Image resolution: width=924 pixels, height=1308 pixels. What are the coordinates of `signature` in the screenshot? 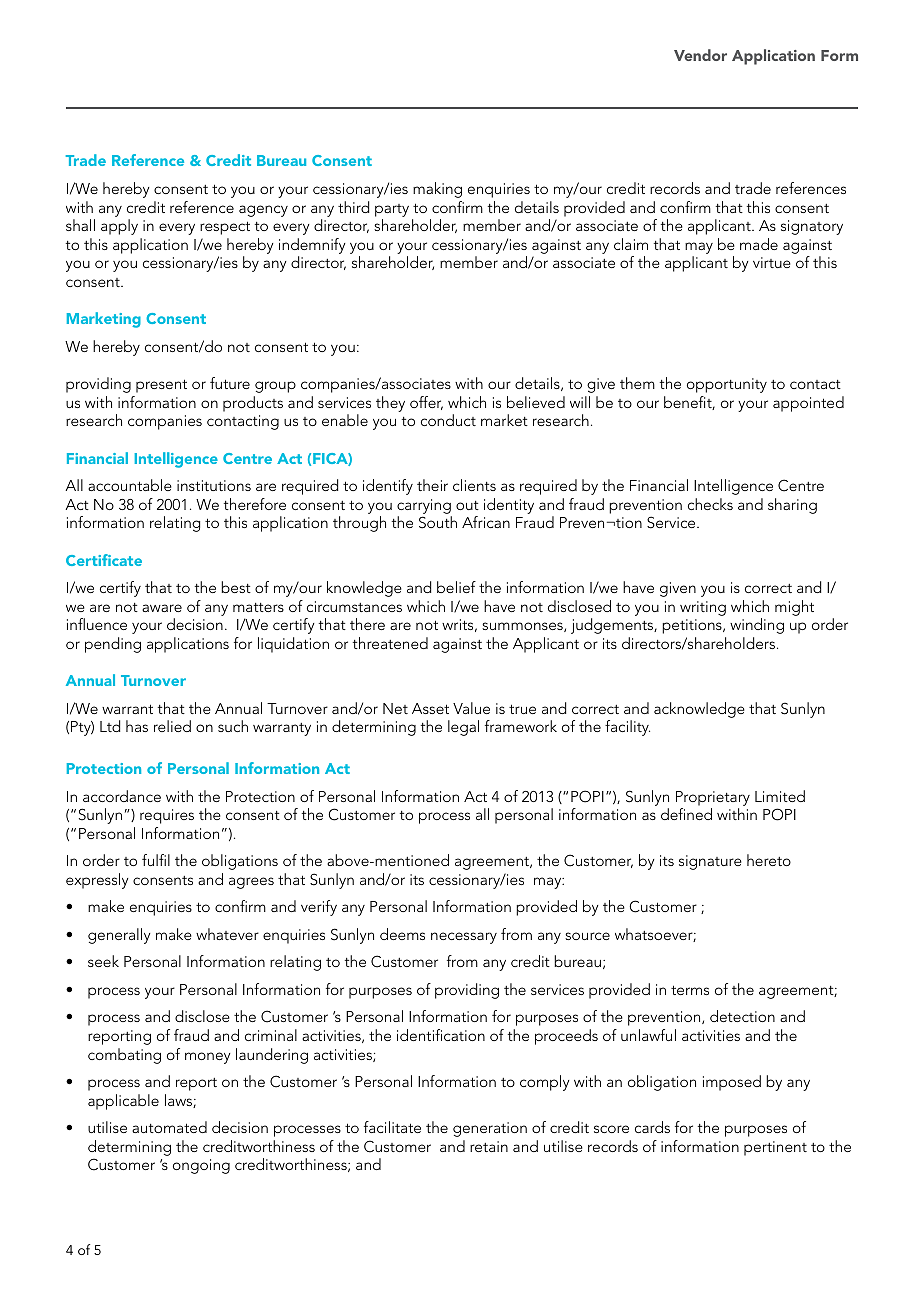 It's located at (710, 862).
